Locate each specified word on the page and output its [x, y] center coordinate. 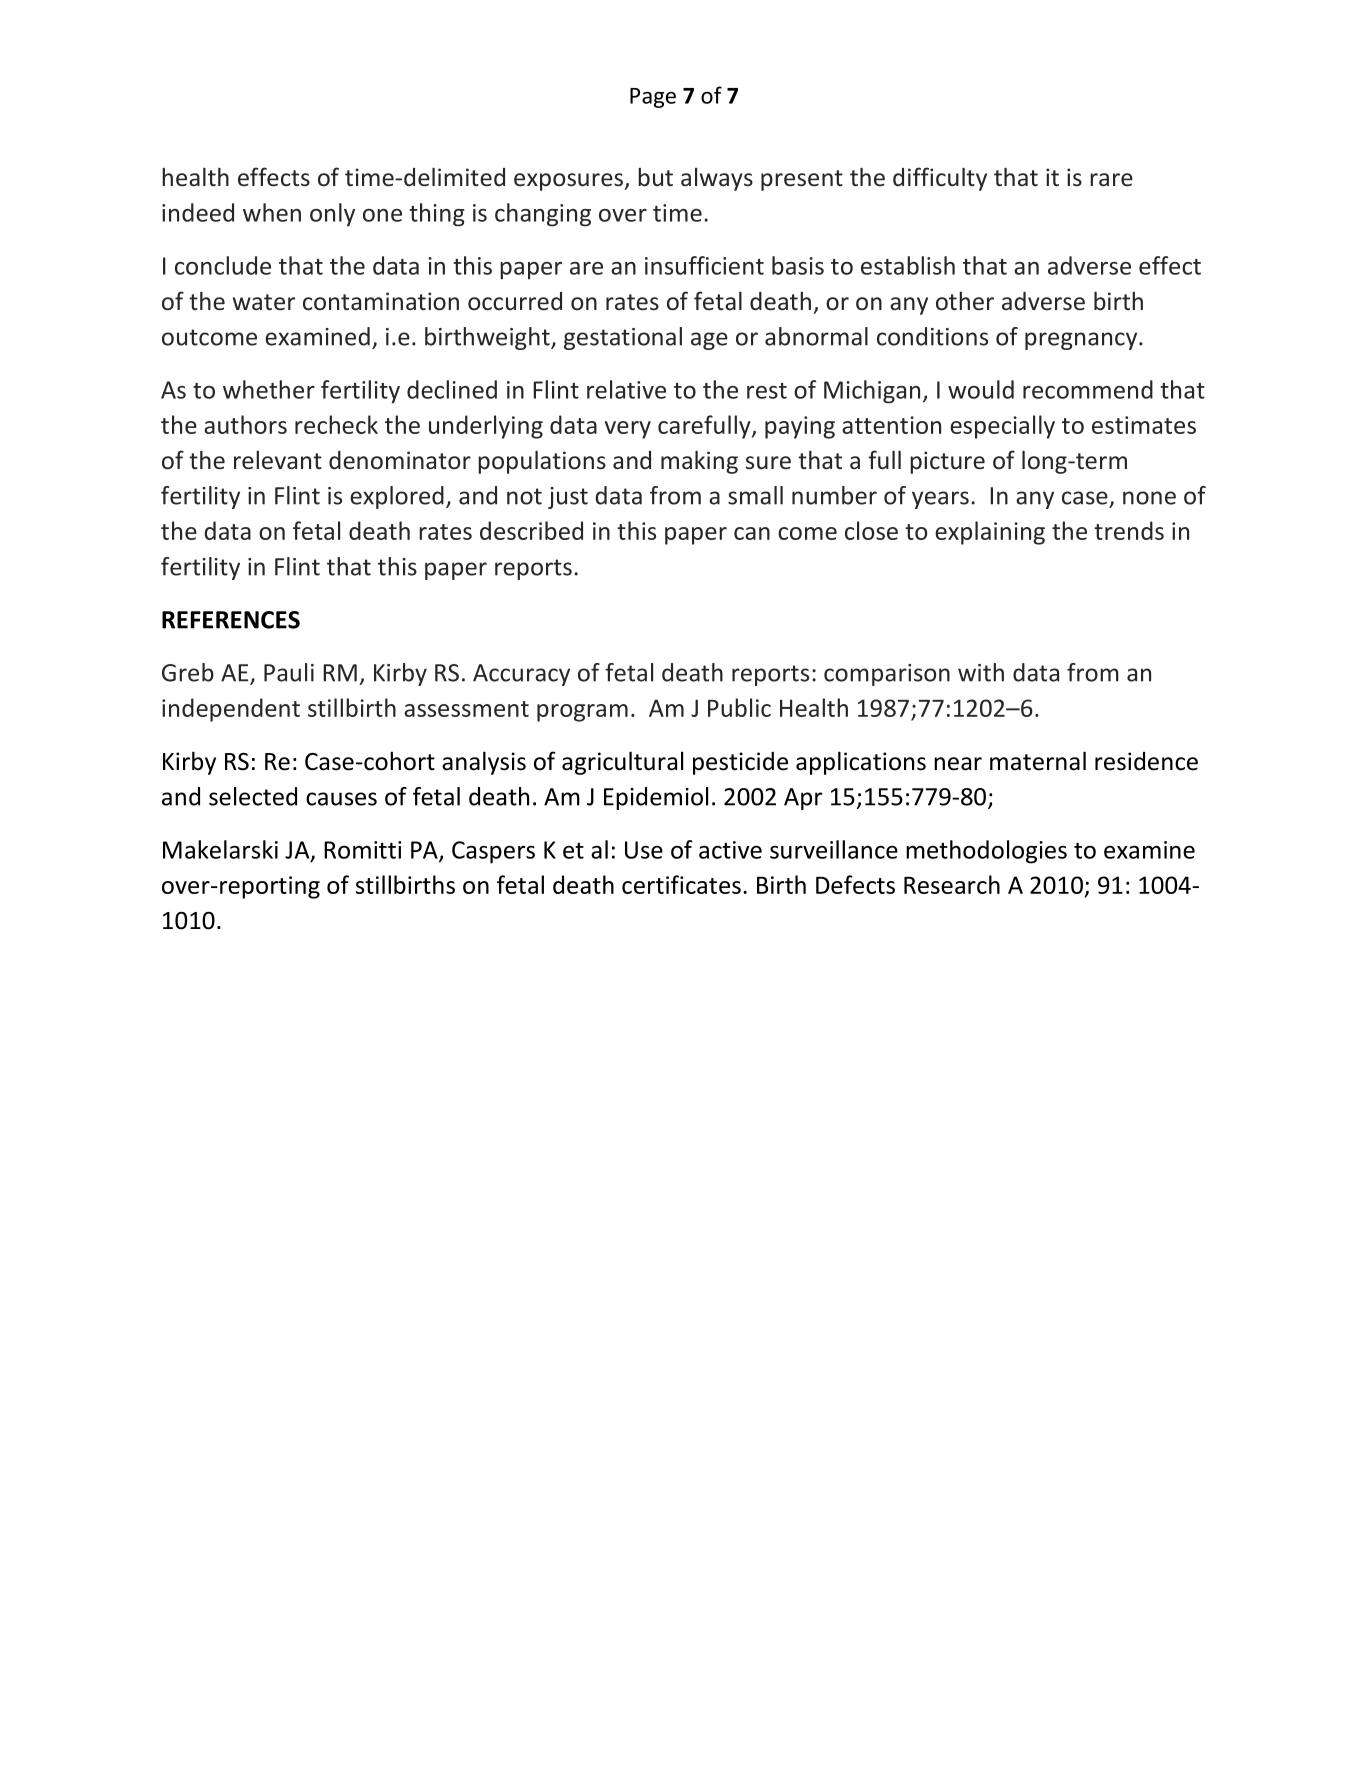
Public [739, 707]
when [272, 212]
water [264, 302]
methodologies [986, 852]
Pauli [289, 672]
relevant [278, 460]
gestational [623, 338]
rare [1111, 180]
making [699, 462]
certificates [681, 884]
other [965, 301]
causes [341, 799]
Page [653, 98]
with [981, 672]
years [940, 500]
